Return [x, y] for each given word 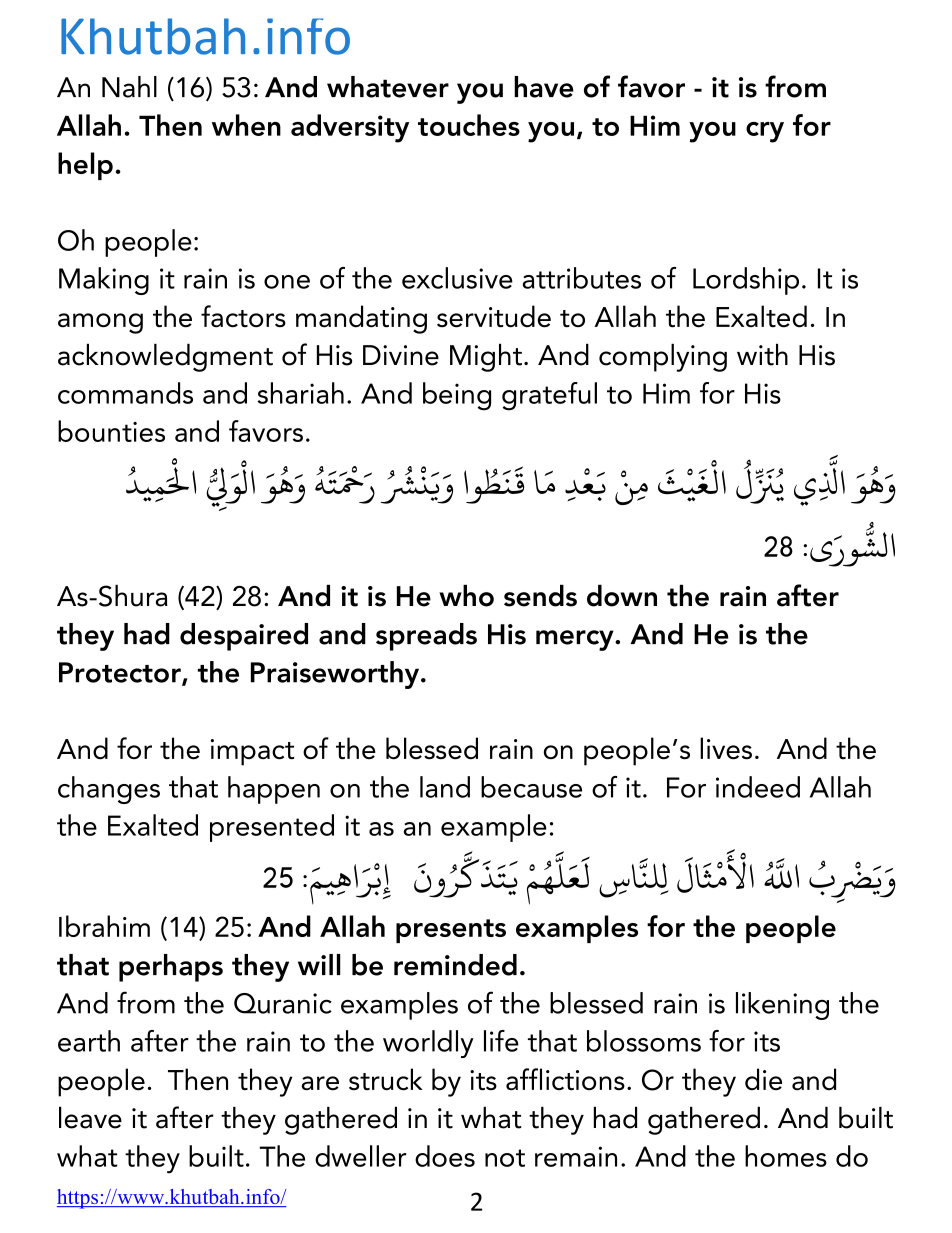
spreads [426, 637]
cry [765, 132]
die [763, 1079]
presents [451, 931]
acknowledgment [165, 358]
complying [663, 358]
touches [469, 125]
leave [90, 1118]
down [622, 596]
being [457, 396]
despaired [244, 637]
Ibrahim [104, 926]
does [445, 1156]
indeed [758, 787]
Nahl [129, 87]
